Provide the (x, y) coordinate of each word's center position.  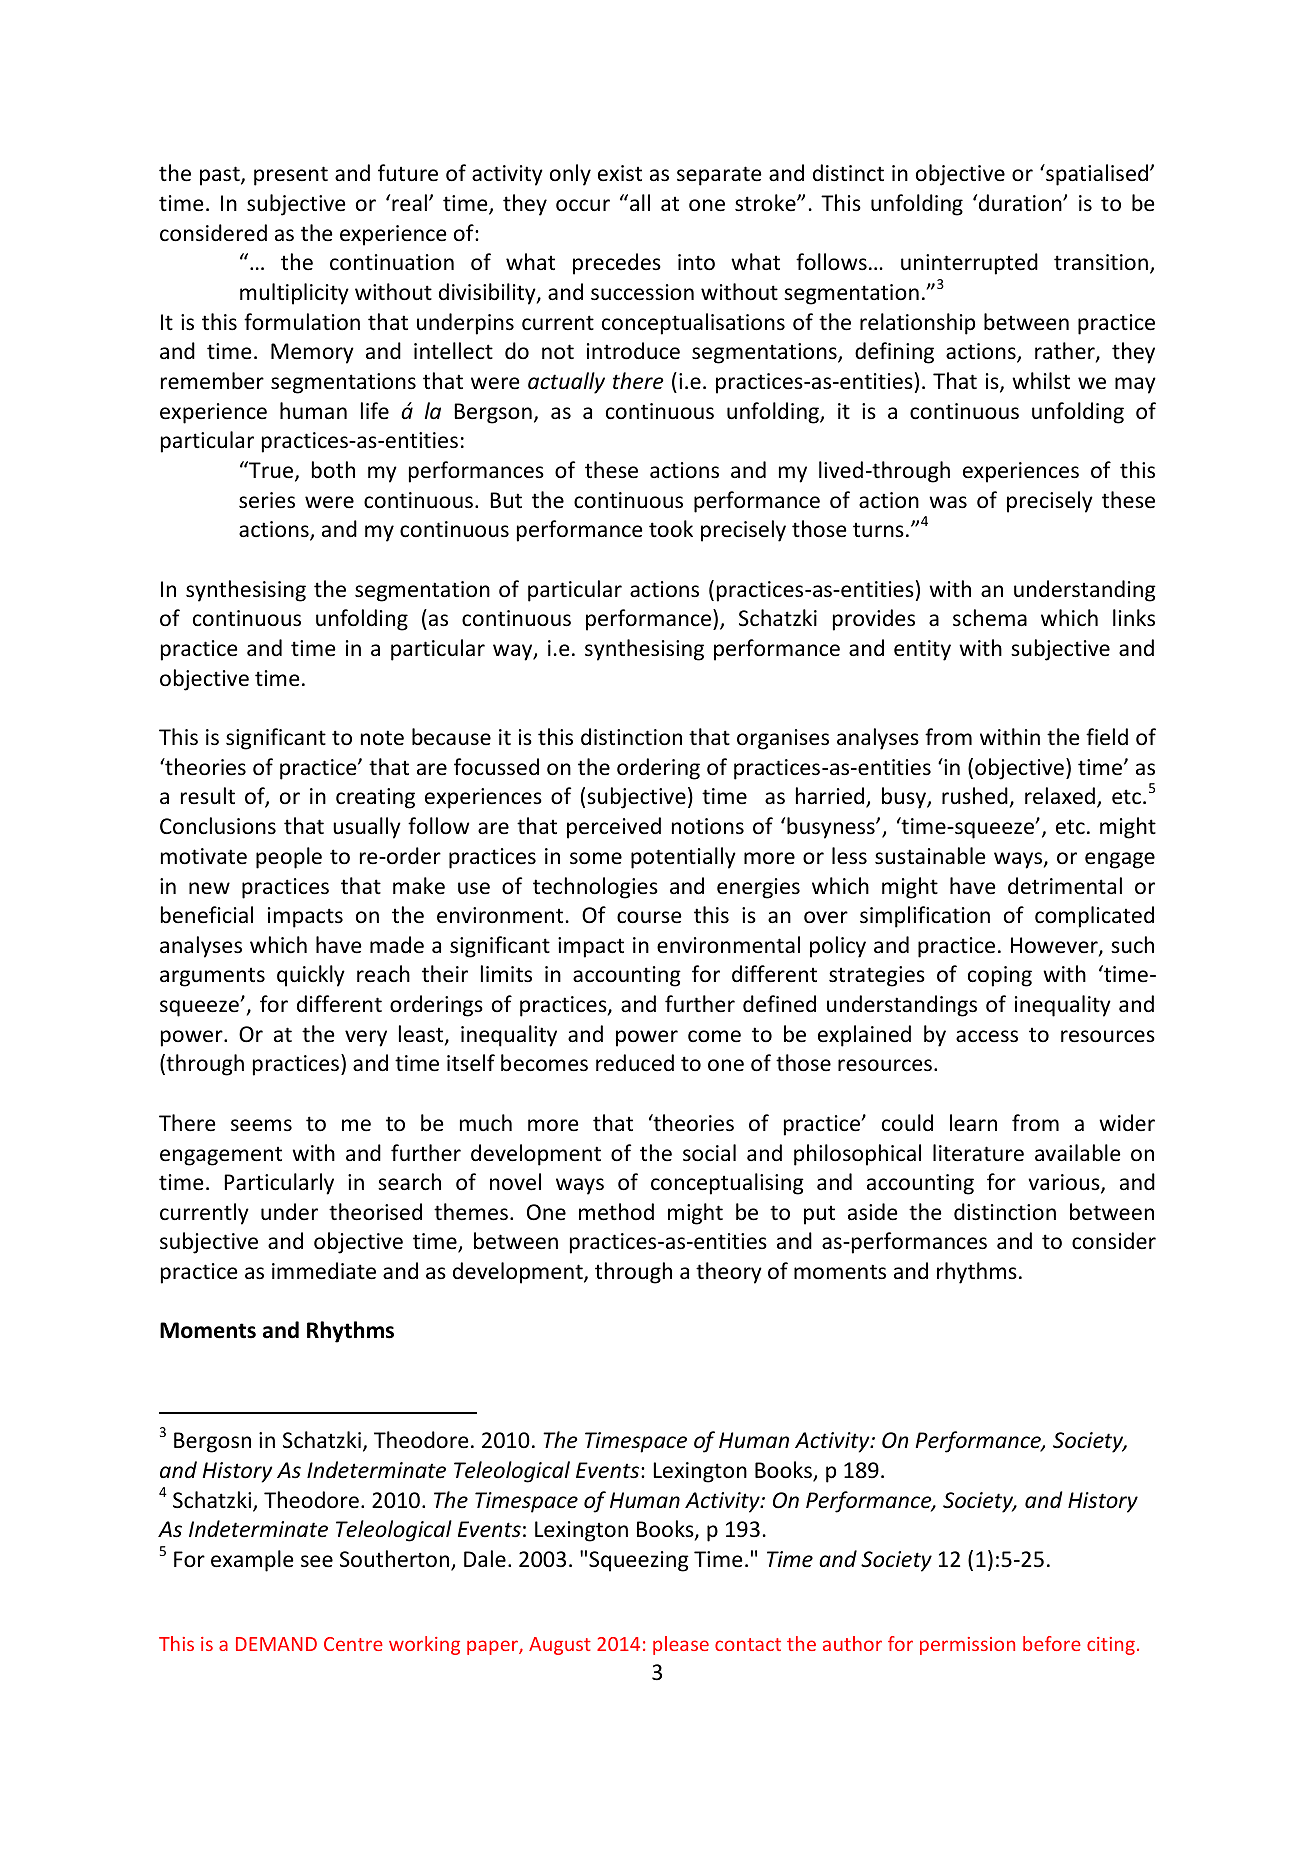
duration (1021, 203)
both (333, 469)
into (696, 262)
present (291, 176)
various (1065, 1183)
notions (708, 826)
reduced (635, 1063)
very (366, 1038)
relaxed (1060, 796)
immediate (324, 1271)
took (671, 528)
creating (375, 798)
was (948, 502)
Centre (353, 1644)
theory (729, 1273)
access (987, 1036)
